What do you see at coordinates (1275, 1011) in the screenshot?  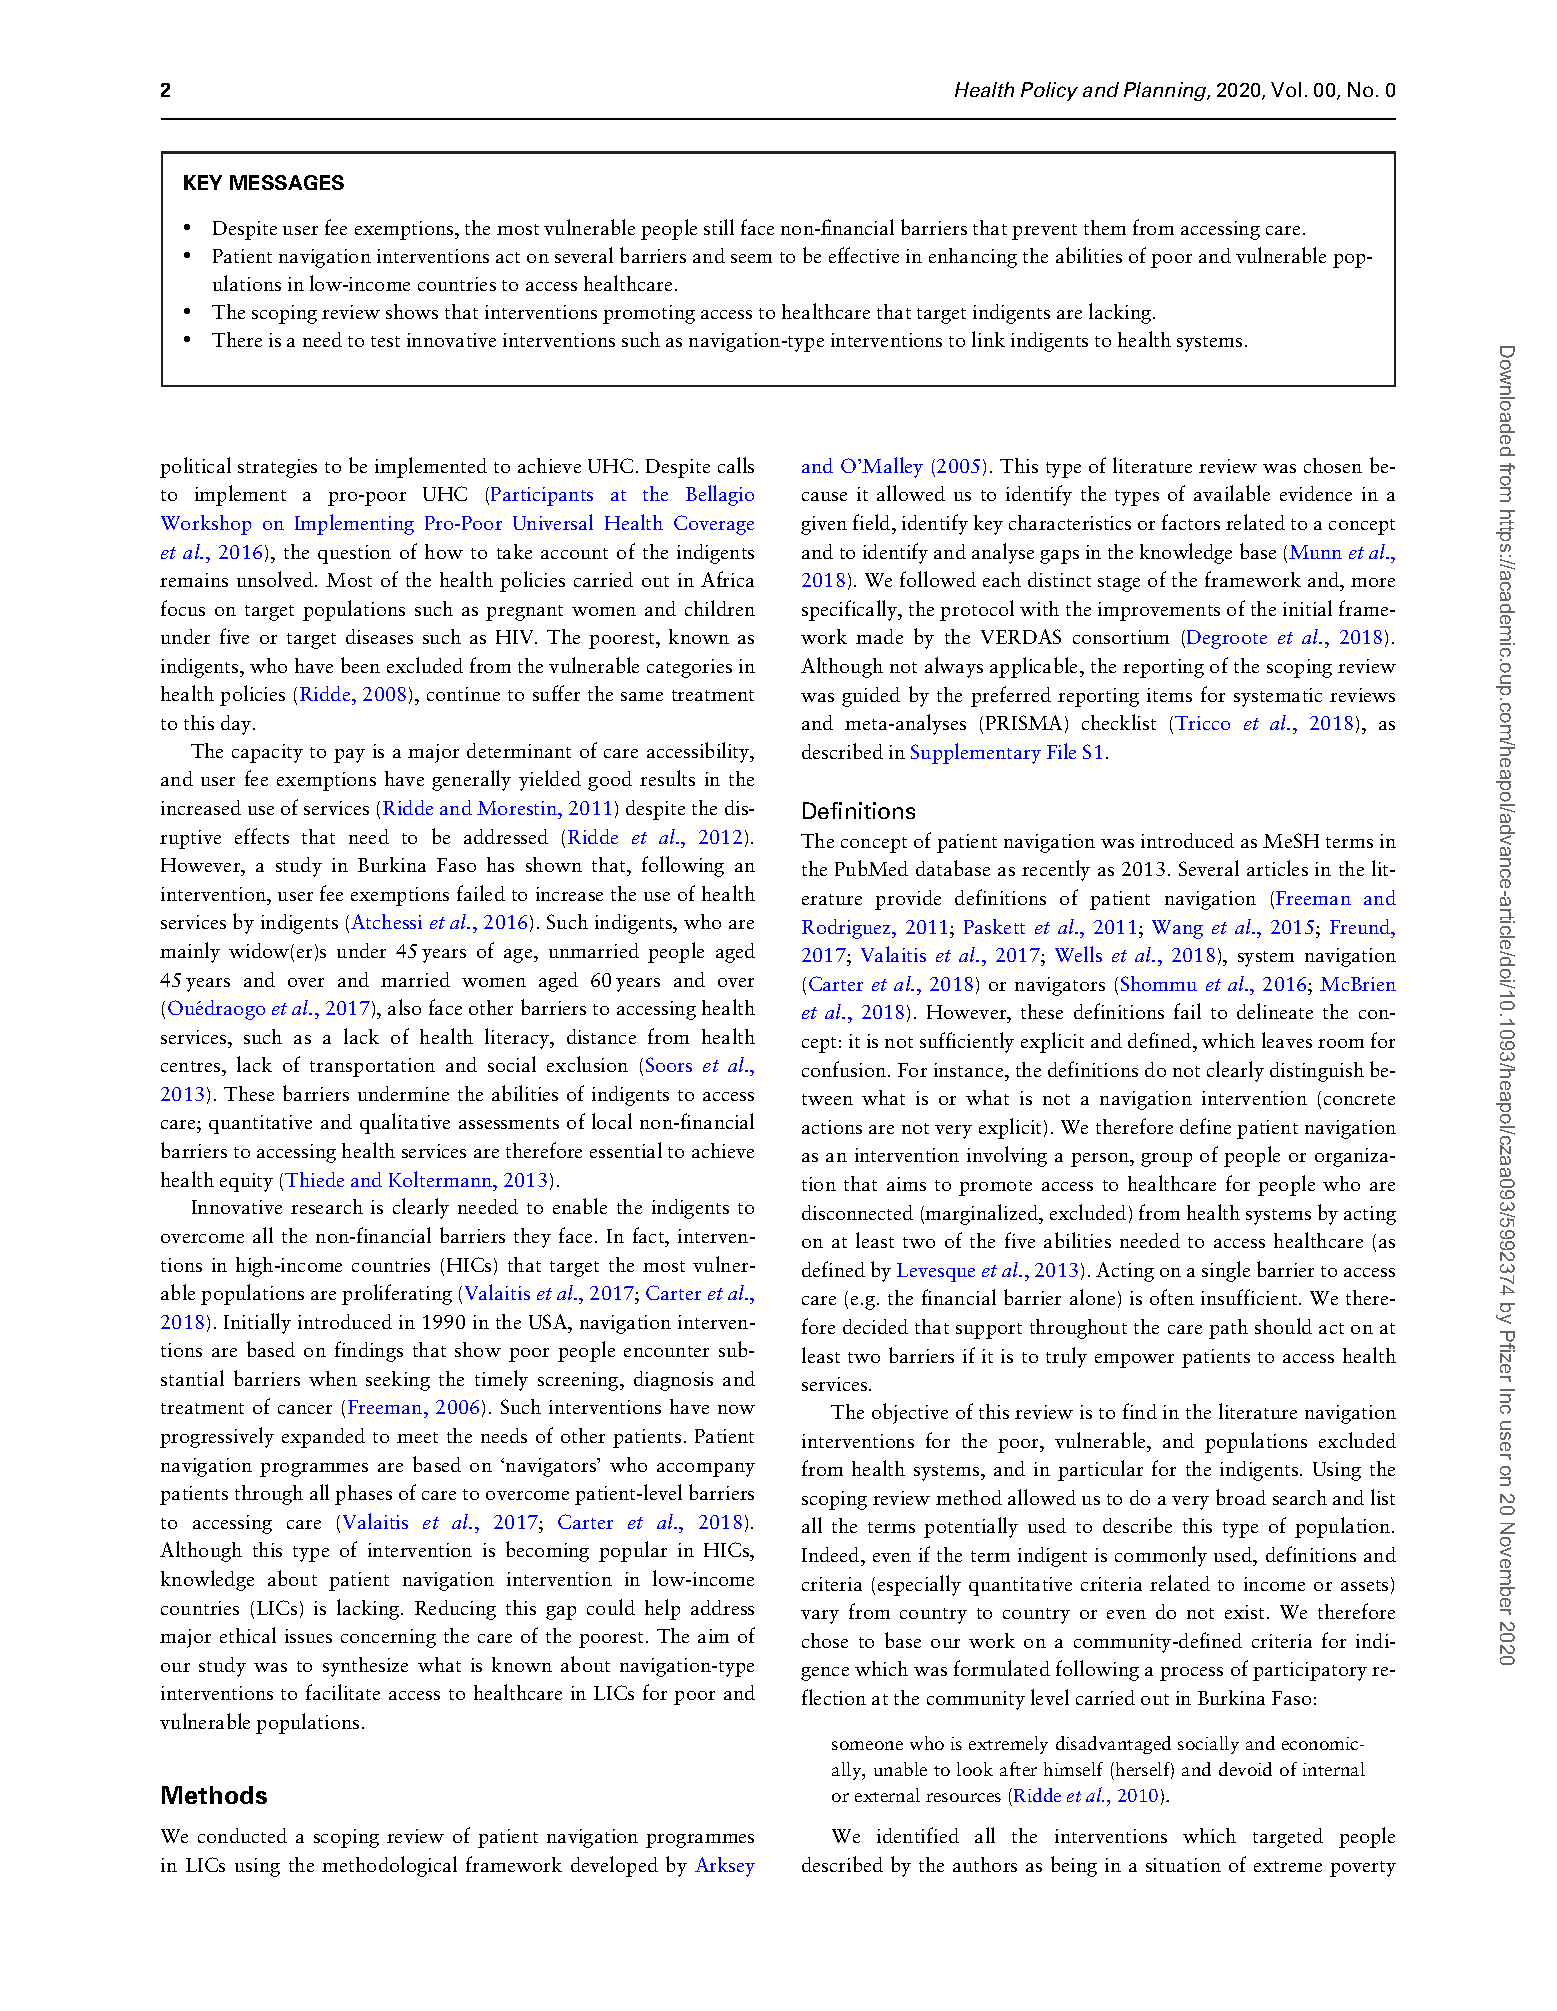 I see `delineate` at bounding box center [1275, 1011].
